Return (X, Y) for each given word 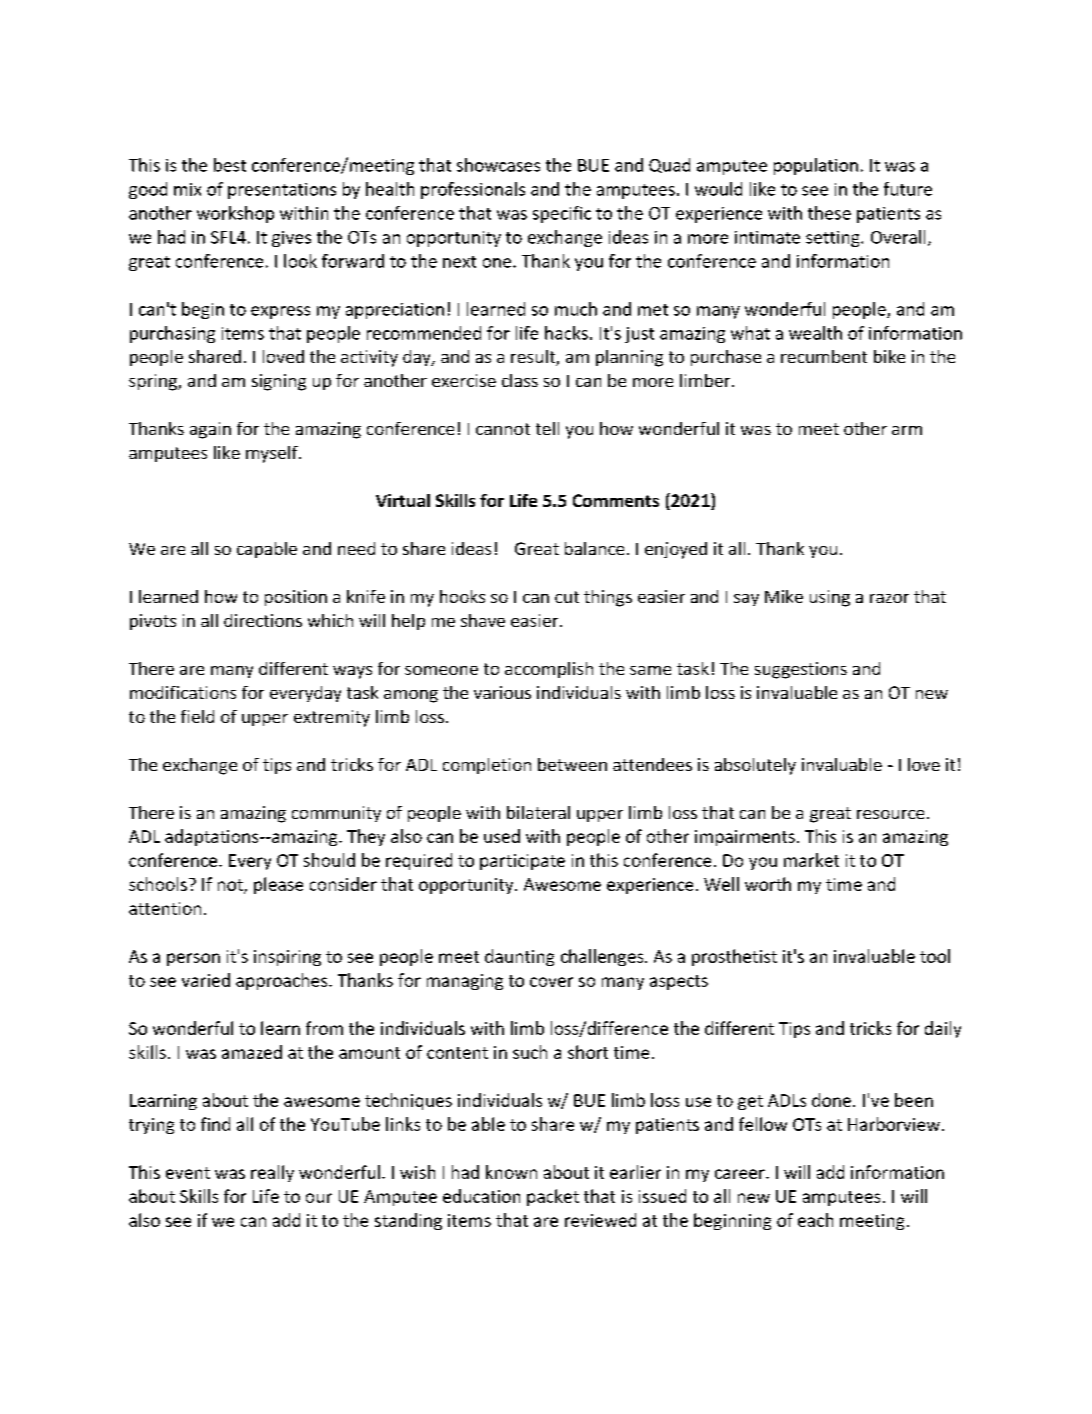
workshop (235, 214)
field (197, 716)
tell (547, 428)
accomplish (549, 670)
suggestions (801, 670)
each (815, 1220)
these (829, 213)
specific (562, 214)
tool (935, 956)
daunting (519, 957)
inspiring (287, 958)
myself (273, 454)
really (272, 1173)
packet (553, 1197)
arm (907, 430)
